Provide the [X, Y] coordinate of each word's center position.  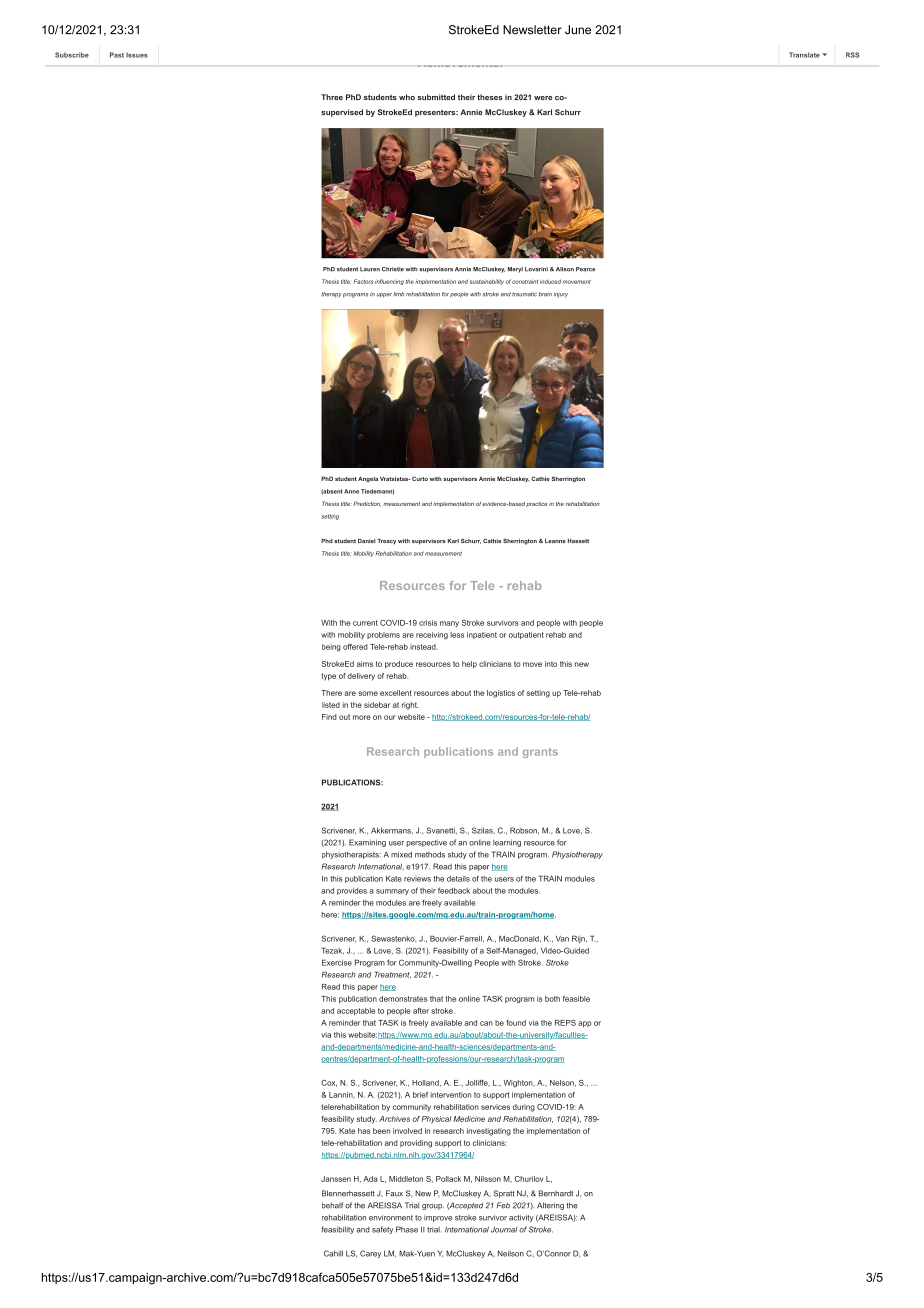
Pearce [585, 269]
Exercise [337, 962]
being [331, 648]
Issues [137, 55]
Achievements [459, 66]
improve [438, 1219]
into [551, 664]
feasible [576, 999]
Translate [804, 55]
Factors [363, 281]
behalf [332, 1205]
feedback [454, 890]
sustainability [487, 282]
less [457, 635]
